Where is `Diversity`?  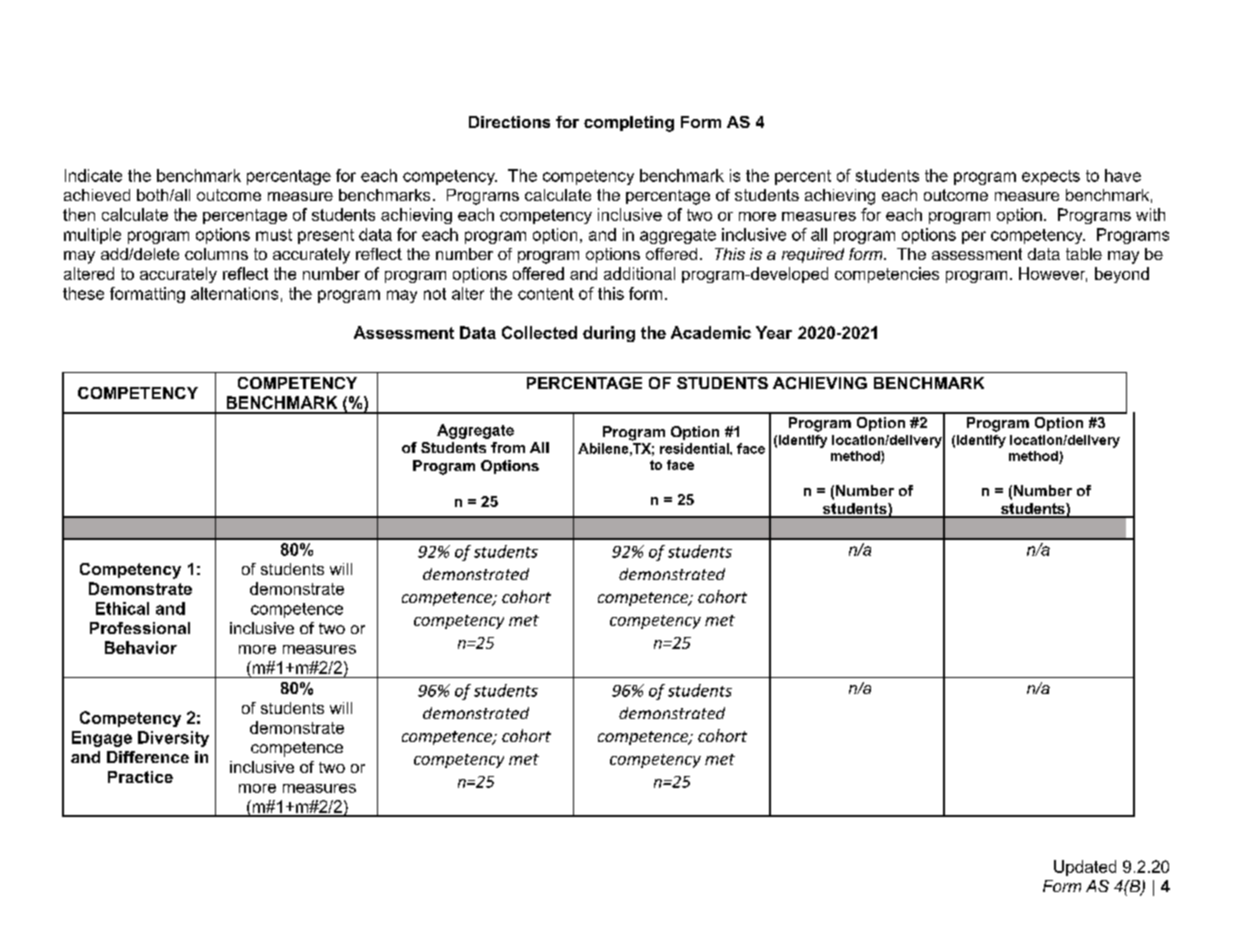 Diversity is located at coordinates (173, 739).
